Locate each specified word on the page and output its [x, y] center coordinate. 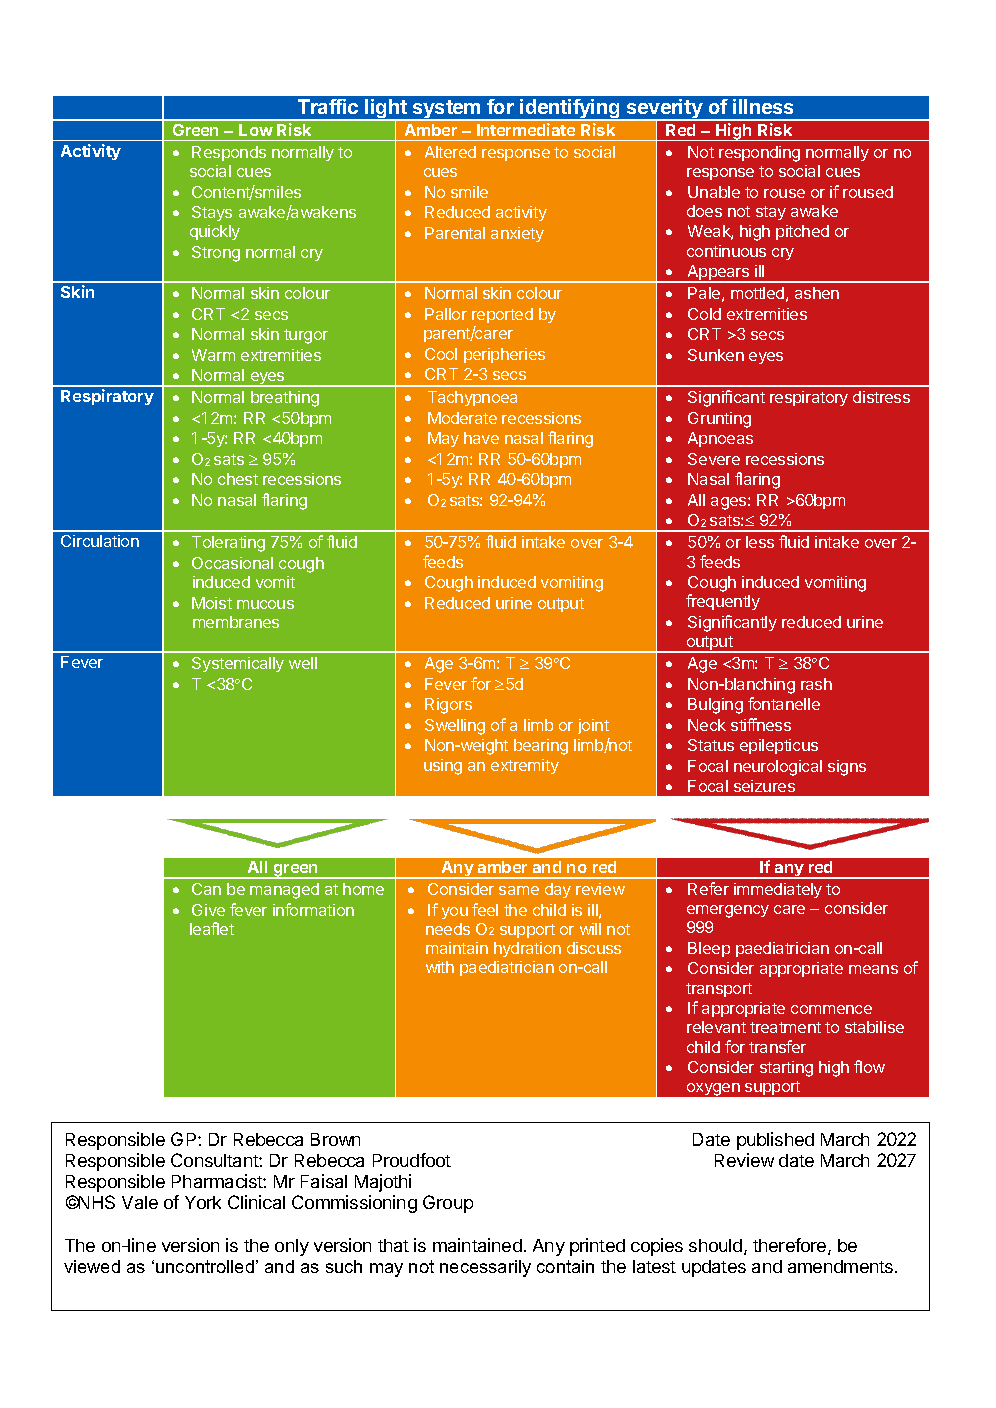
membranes [236, 622]
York [203, 1202]
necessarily [485, 1268]
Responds [229, 153]
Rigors [448, 706]
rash [816, 684]
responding [759, 154]
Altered [450, 152]
